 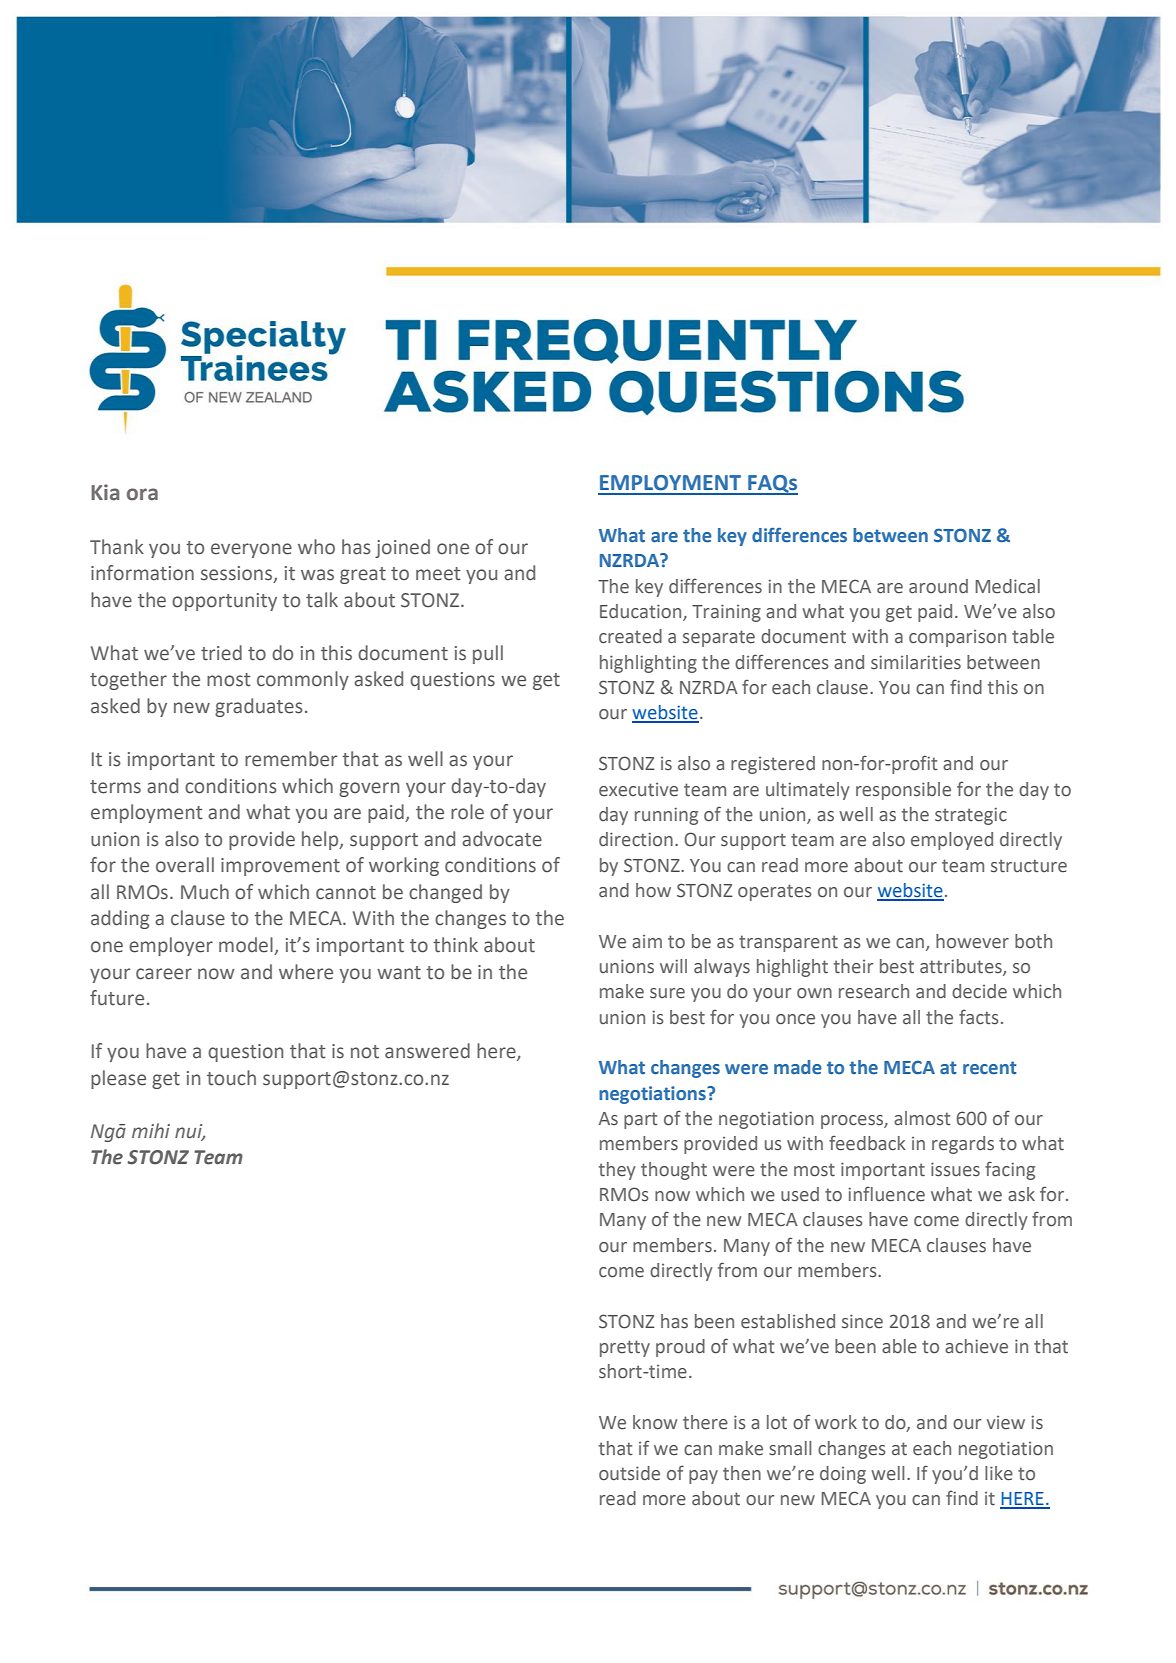 I want to click on career, so click(x=164, y=974).
